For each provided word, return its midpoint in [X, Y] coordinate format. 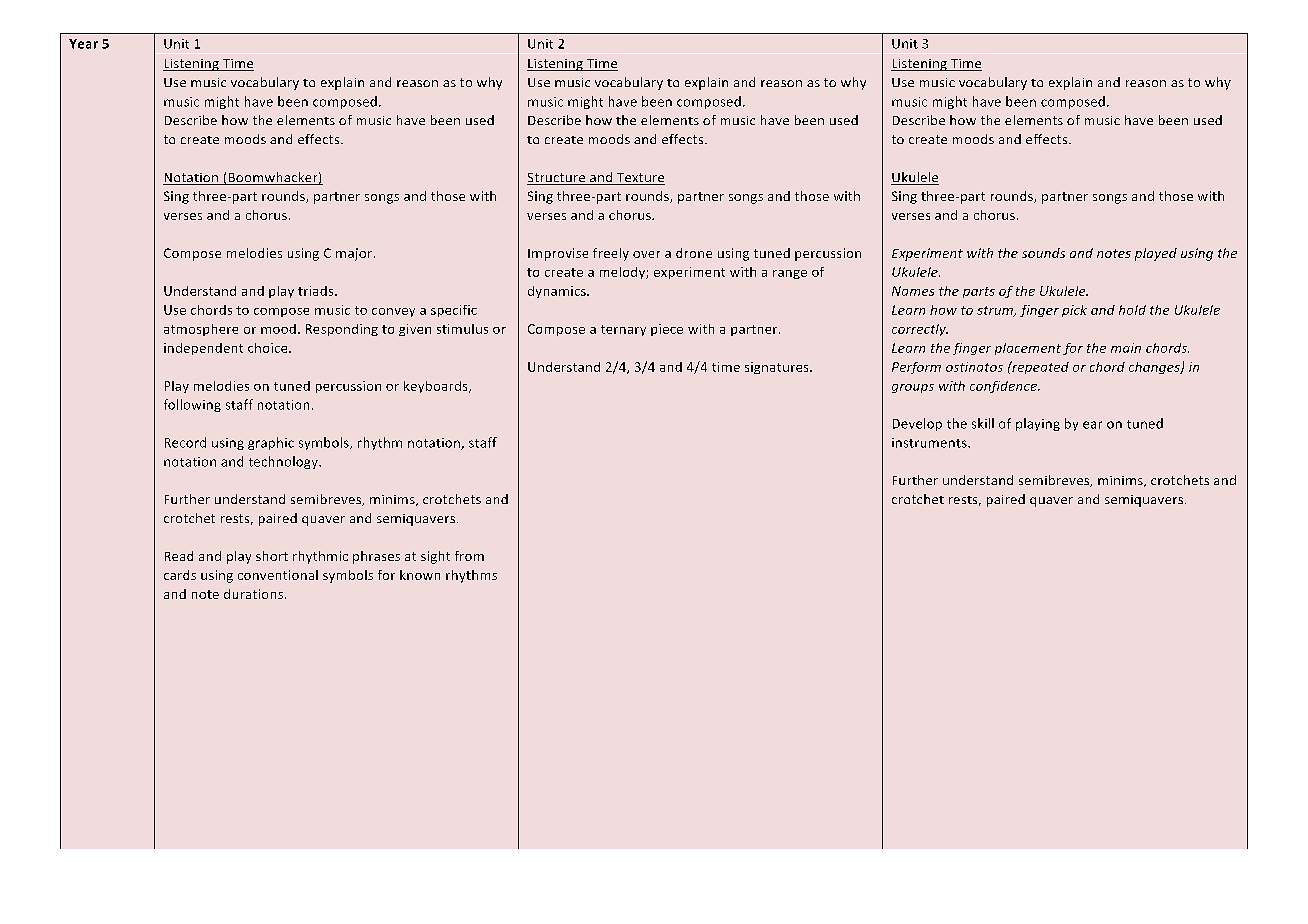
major [355, 254]
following [192, 405]
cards [180, 575]
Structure [557, 179]
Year [83, 44]
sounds [1043, 253]
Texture [639, 179]
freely [611, 254]
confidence [1004, 387]
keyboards [437, 387]
